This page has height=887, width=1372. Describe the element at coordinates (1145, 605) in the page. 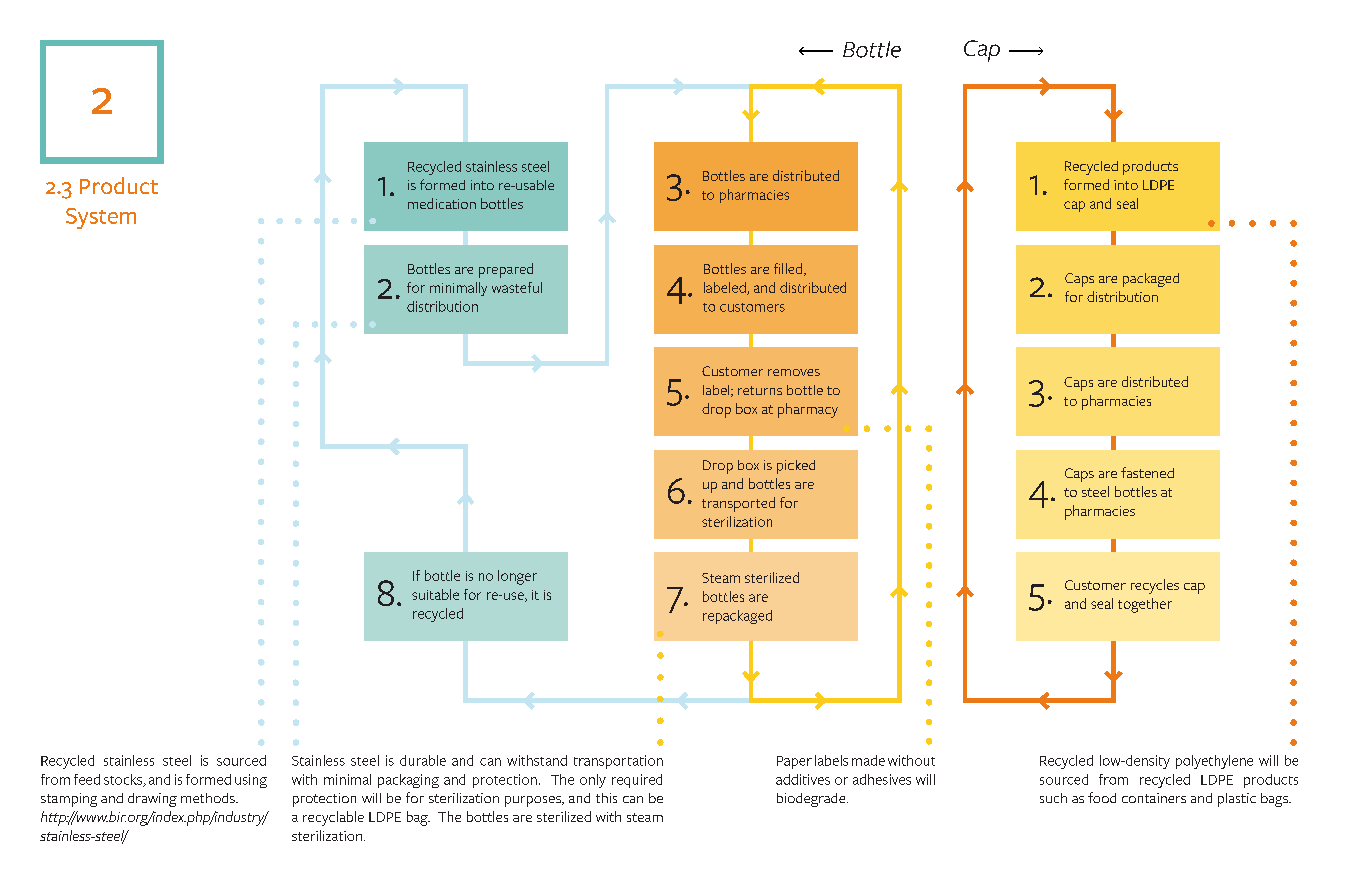

I see `together` at that location.
